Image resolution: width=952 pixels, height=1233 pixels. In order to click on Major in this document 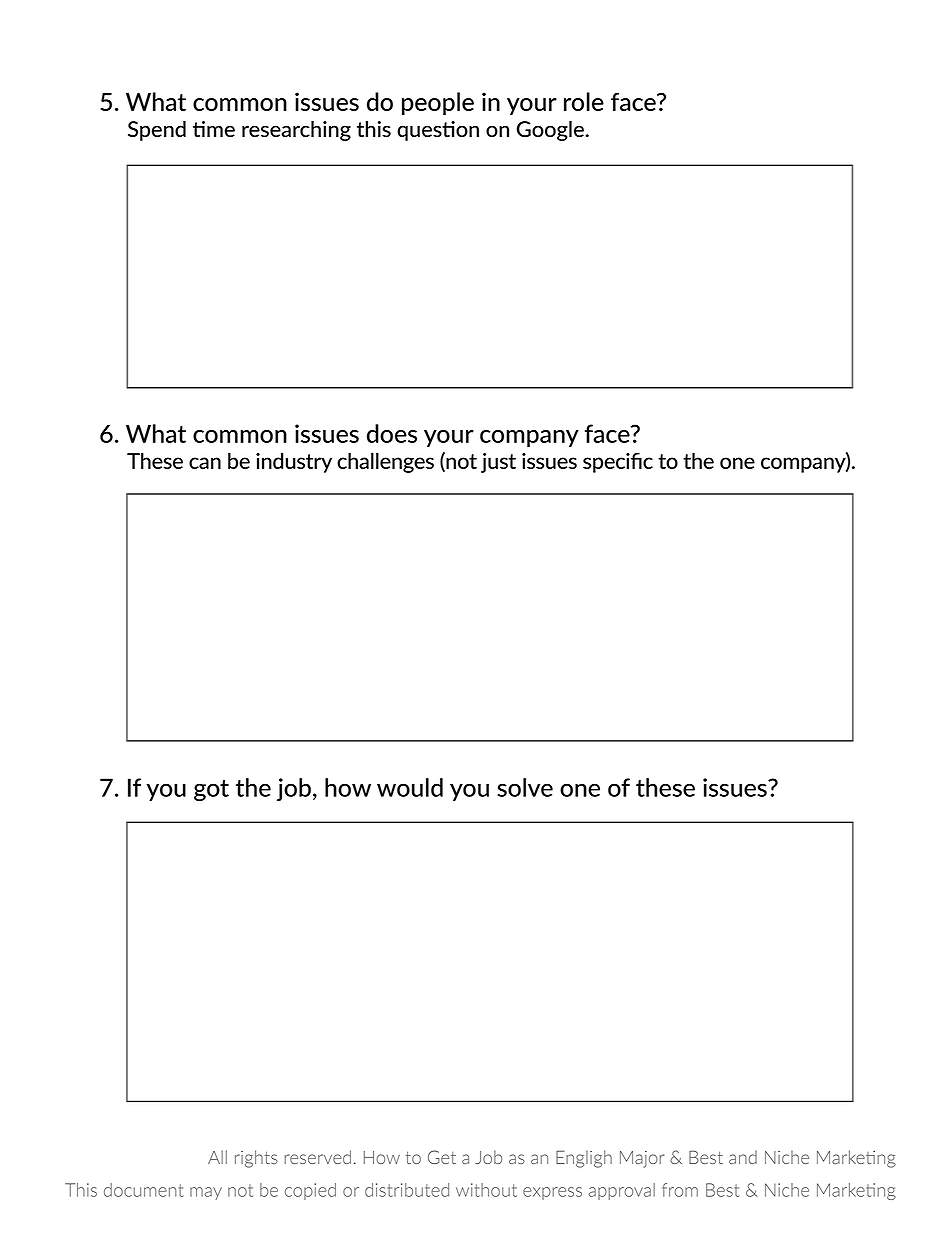, I will do `click(642, 1159)`.
